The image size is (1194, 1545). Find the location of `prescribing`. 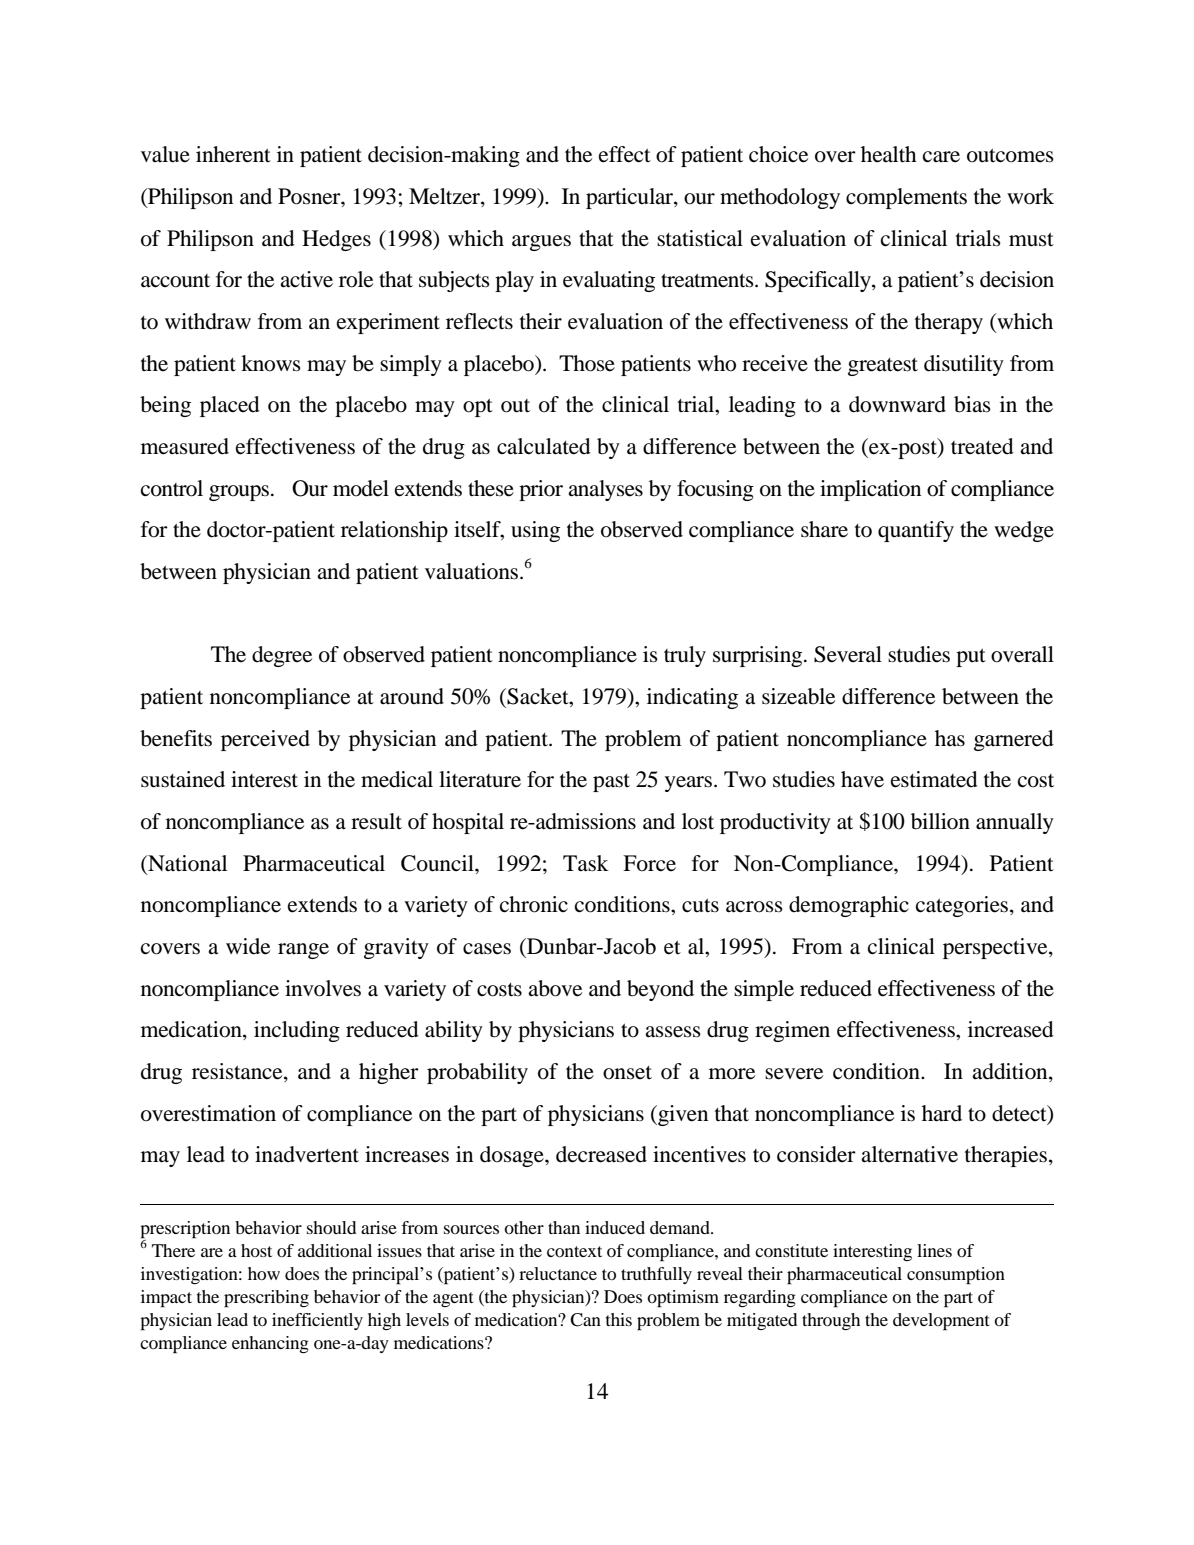

prescribing is located at coordinates (266, 1299).
